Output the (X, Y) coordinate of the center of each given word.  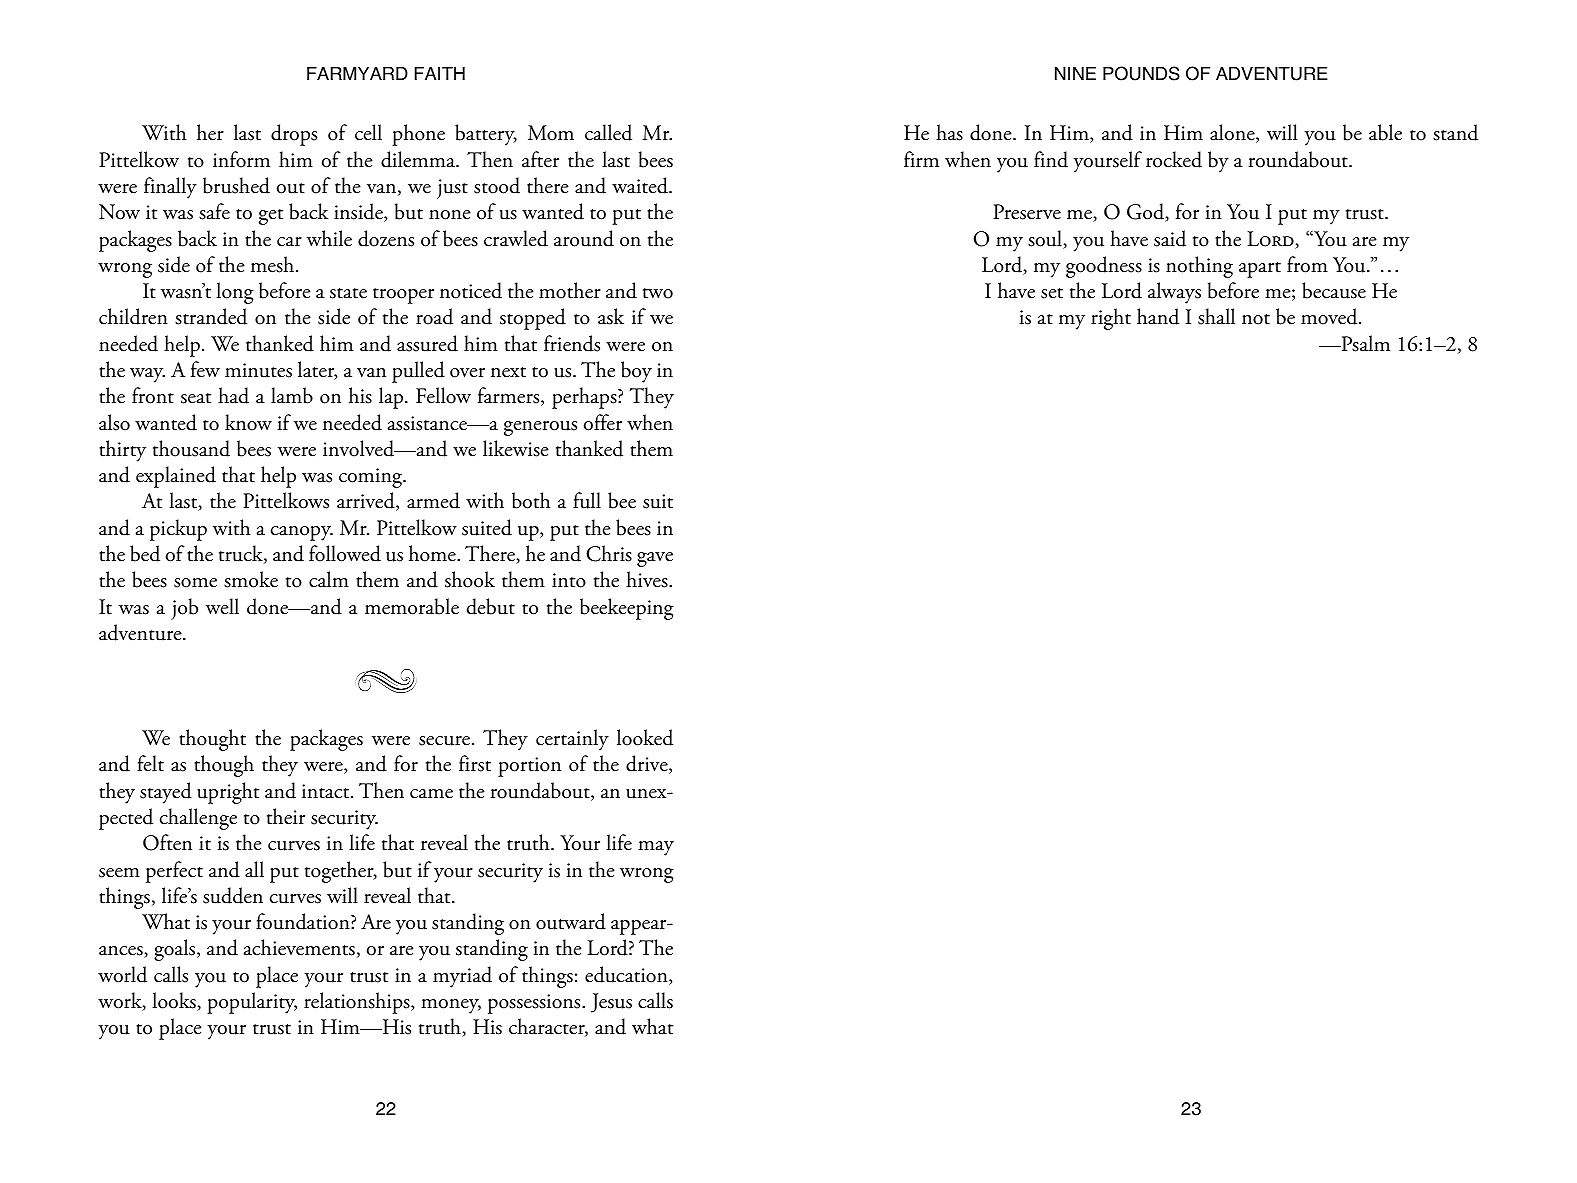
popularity (252, 1003)
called (608, 132)
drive (648, 764)
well (222, 606)
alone (1233, 133)
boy (636, 372)
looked (645, 737)
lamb (292, 395)
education (627, 975)
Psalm (1364, 343)
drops (294, 135)
